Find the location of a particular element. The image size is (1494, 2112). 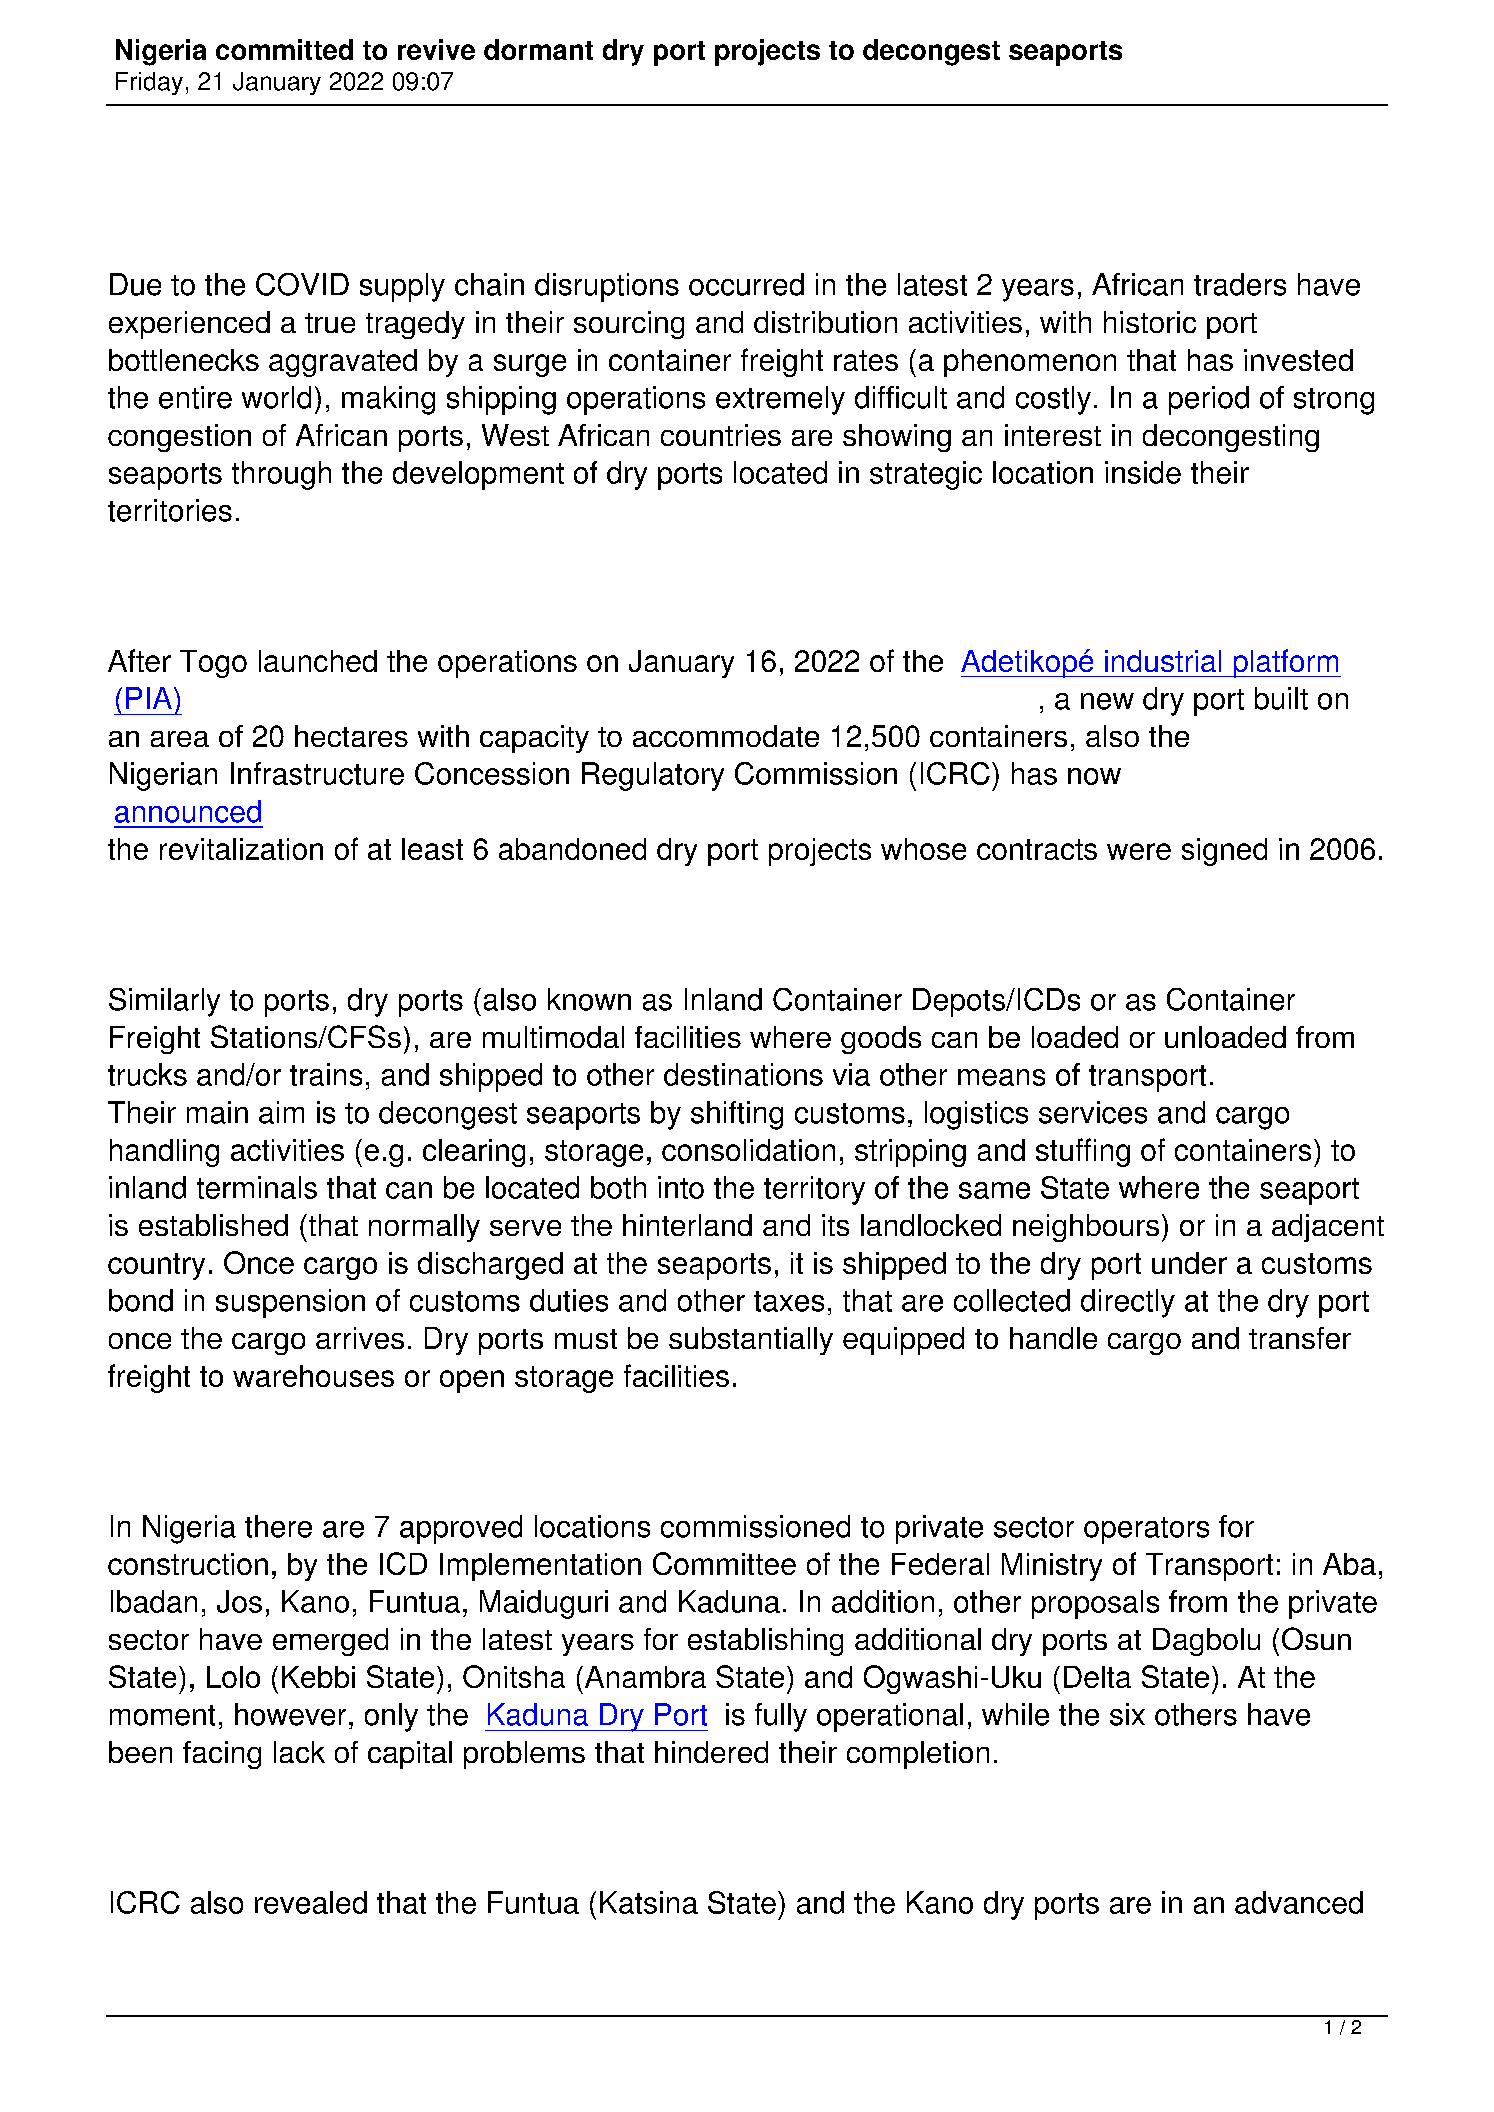

taxes is located at coordinates (789, 1301).
